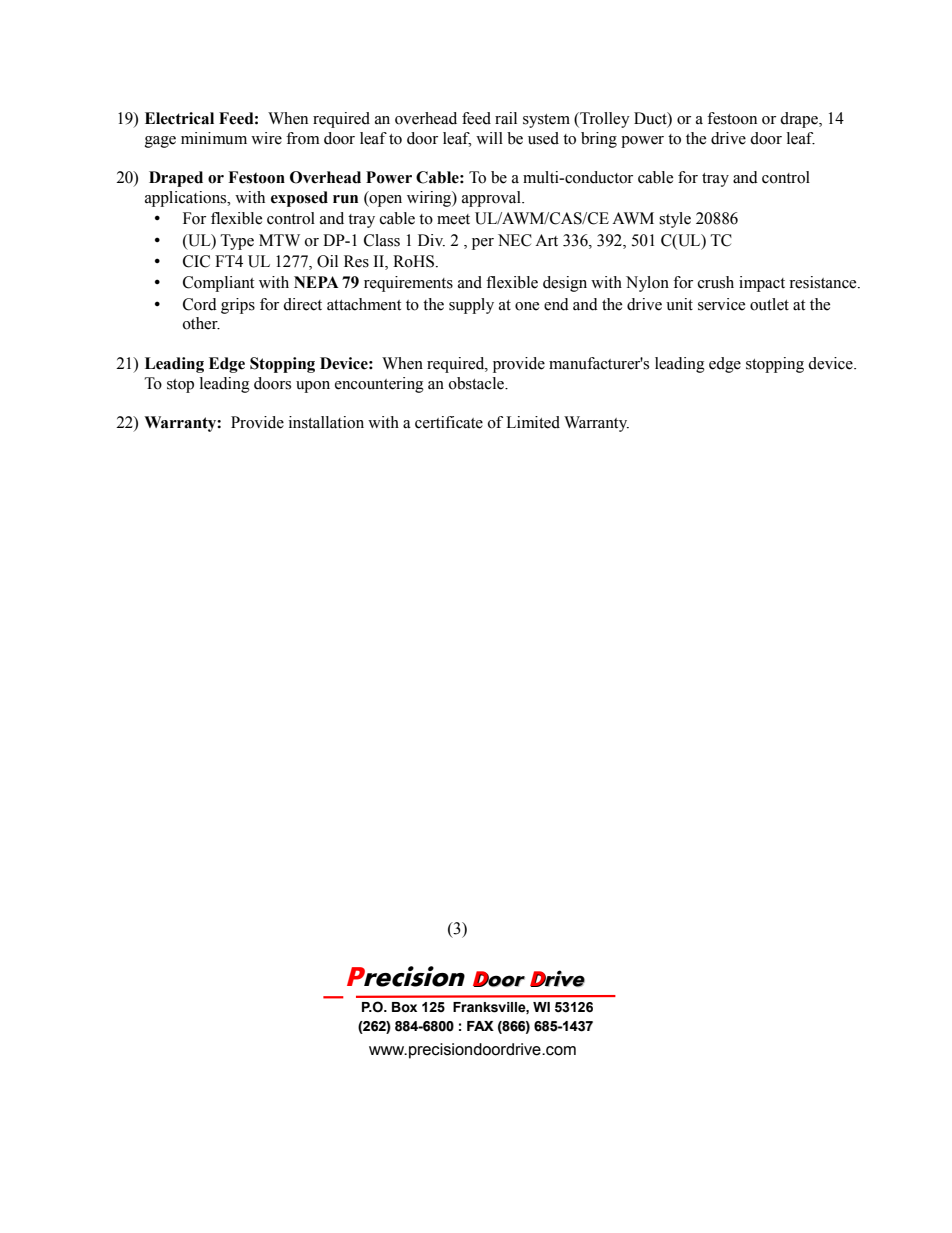 The image size is (952, 1233). I want to click on FAX, so click(480, 1026).
